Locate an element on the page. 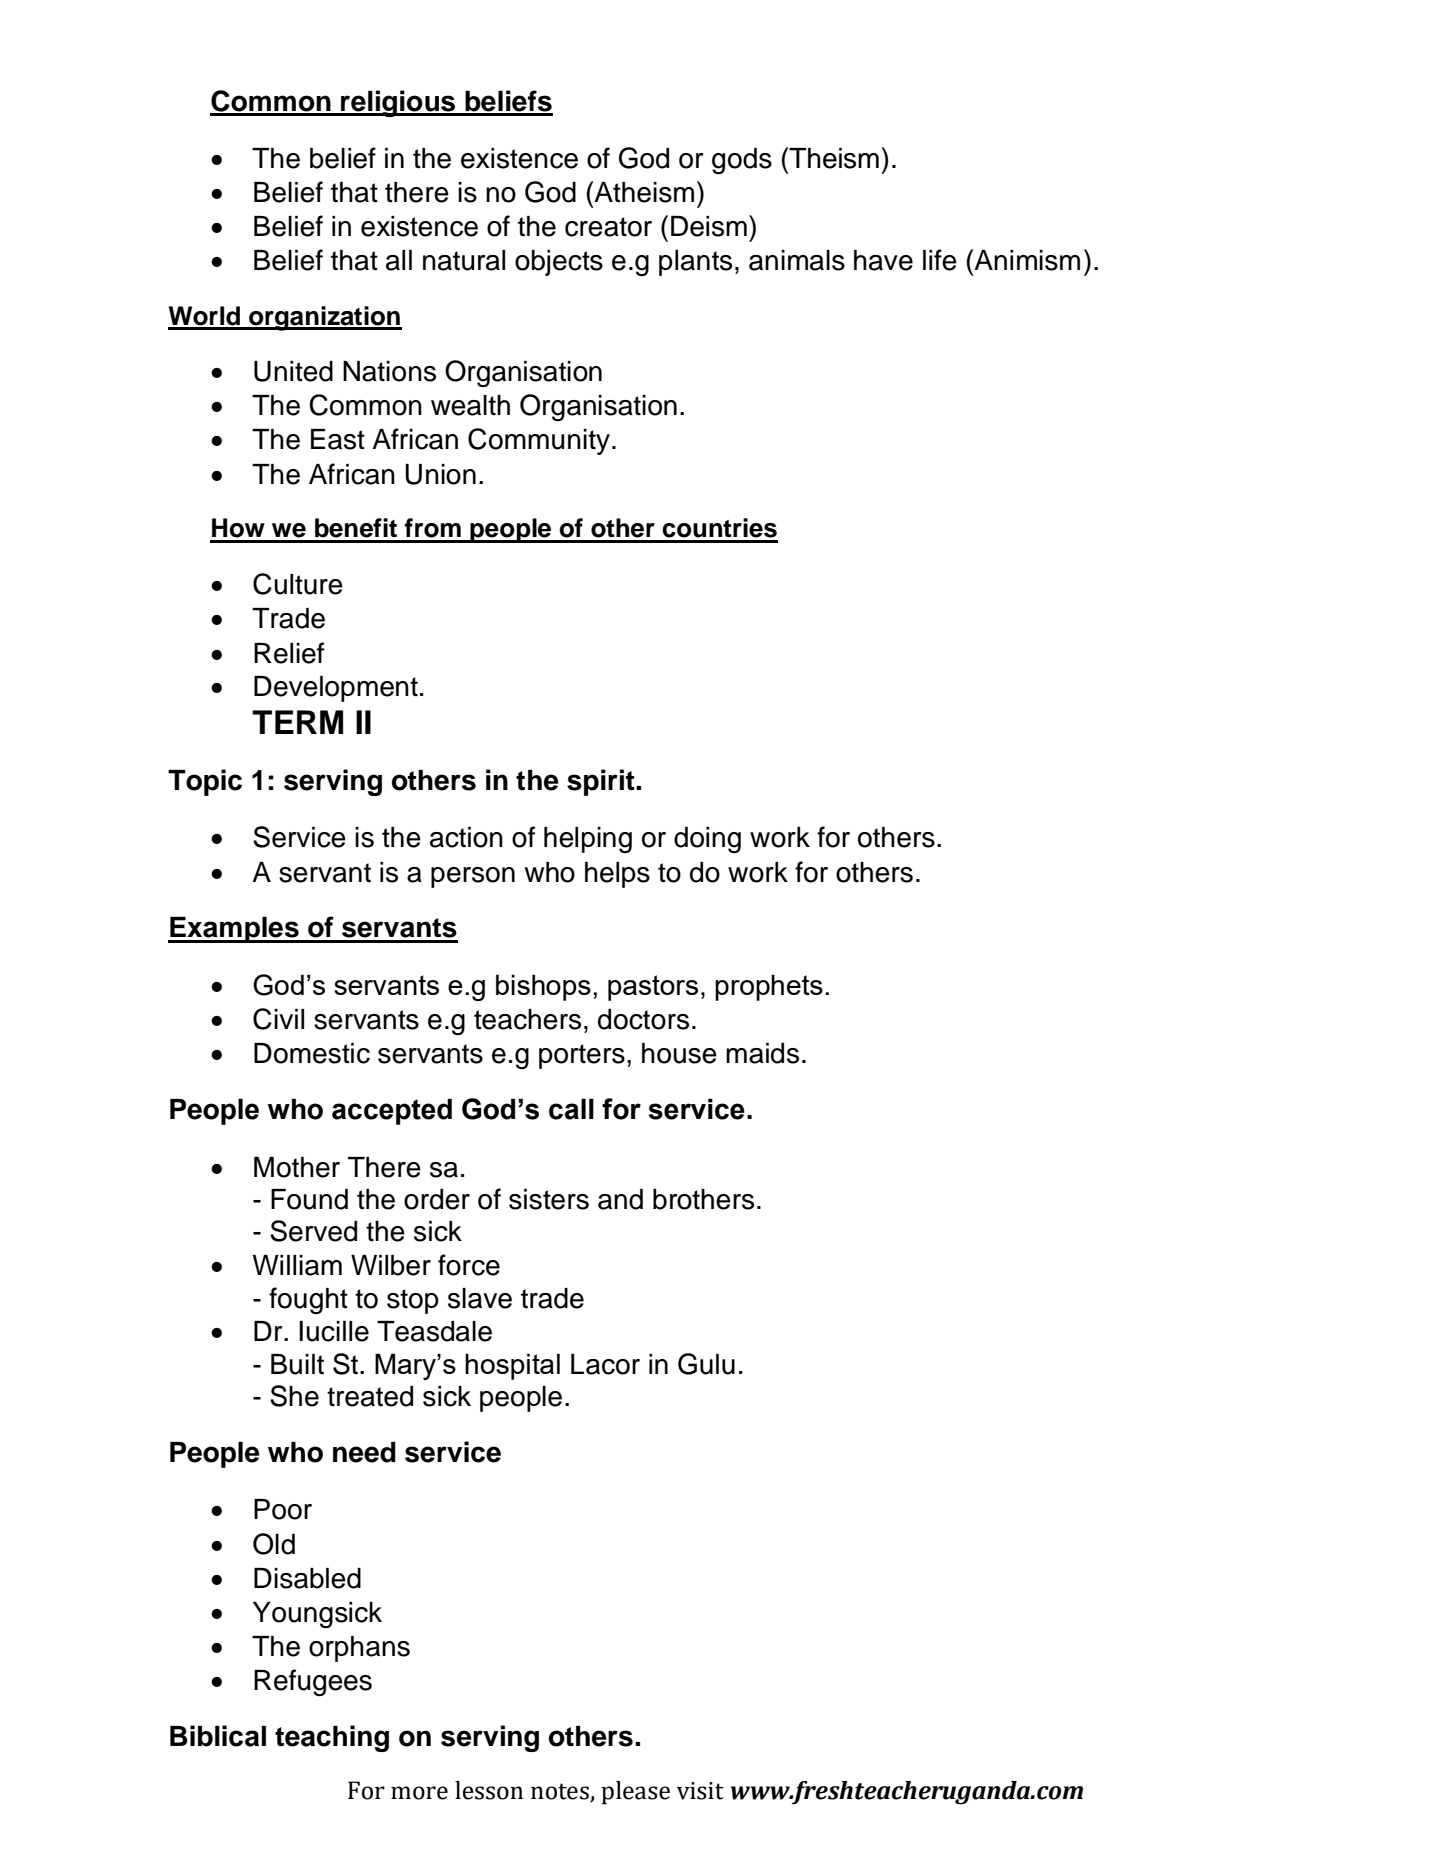 This image has width=1431, height=1852. pastors is located at coordinates (653, 988).
